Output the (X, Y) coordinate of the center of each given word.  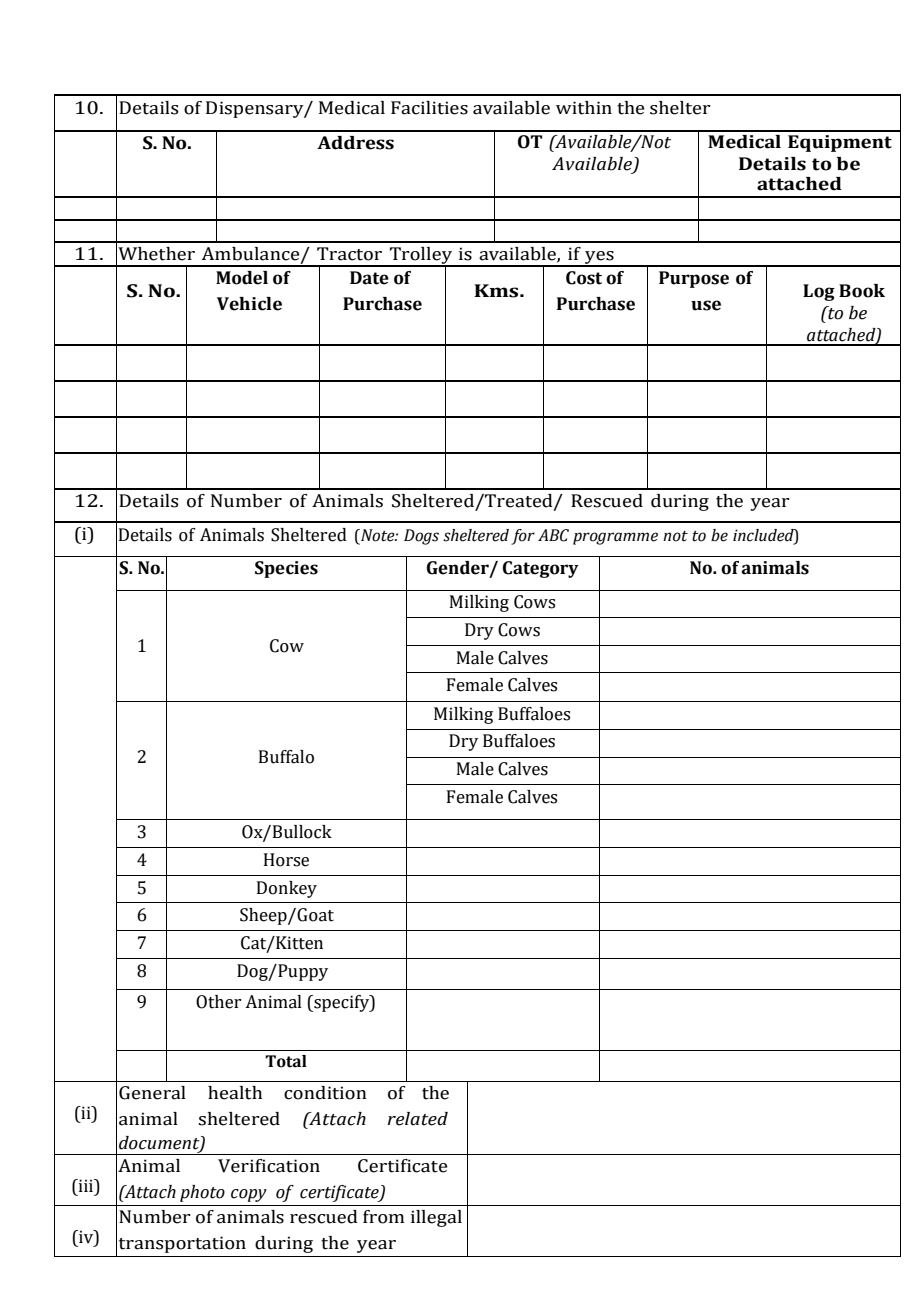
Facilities (429, 108)
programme (615, 538)
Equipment (840, 143)
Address (355, 143)
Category (541, 569)
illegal (436, 1218)
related (418, 1119)
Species (286, 569)
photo (202, 1193)
